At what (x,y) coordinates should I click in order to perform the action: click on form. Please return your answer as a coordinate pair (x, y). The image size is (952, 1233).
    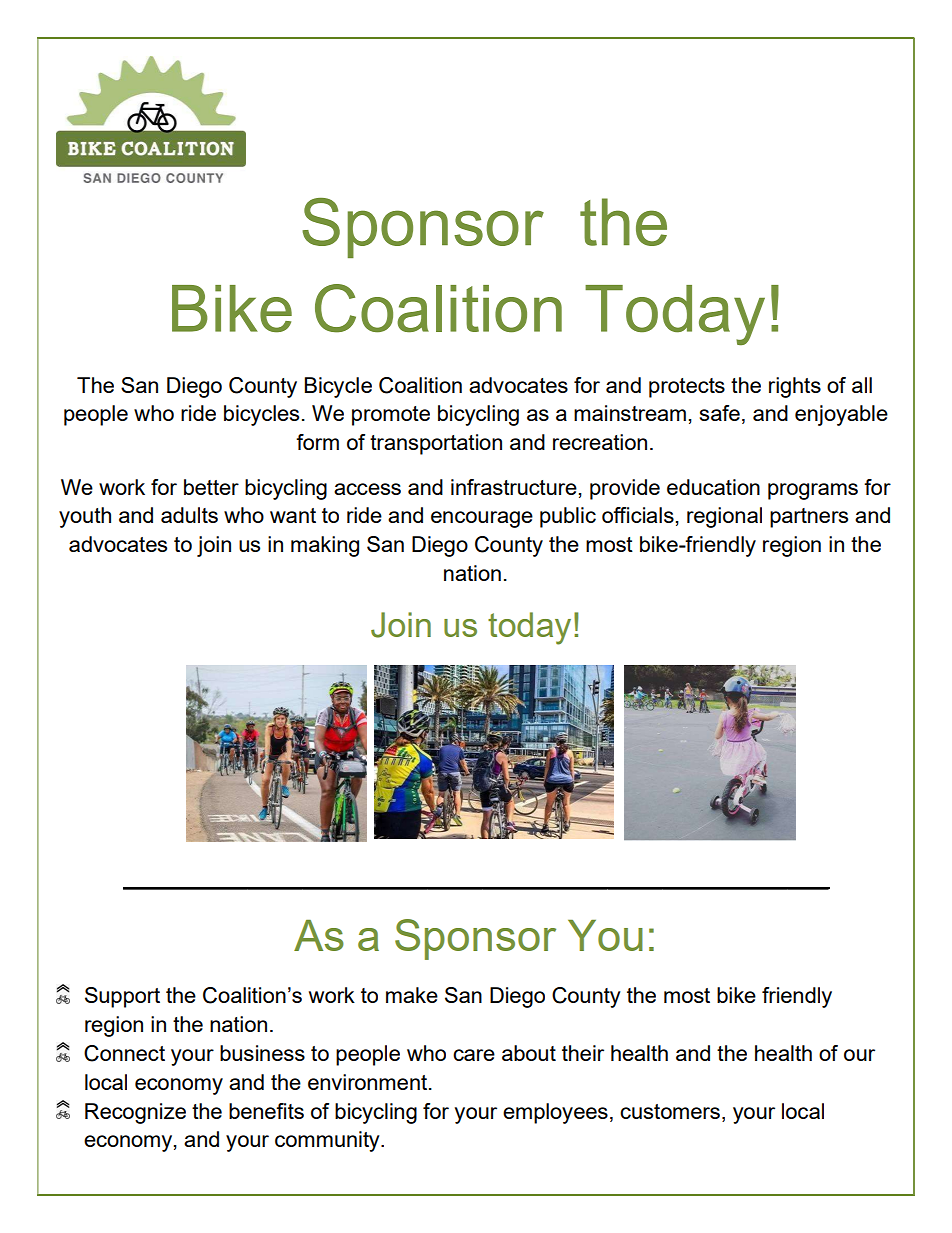
    Looking at the image, I should click on (317, 442).
